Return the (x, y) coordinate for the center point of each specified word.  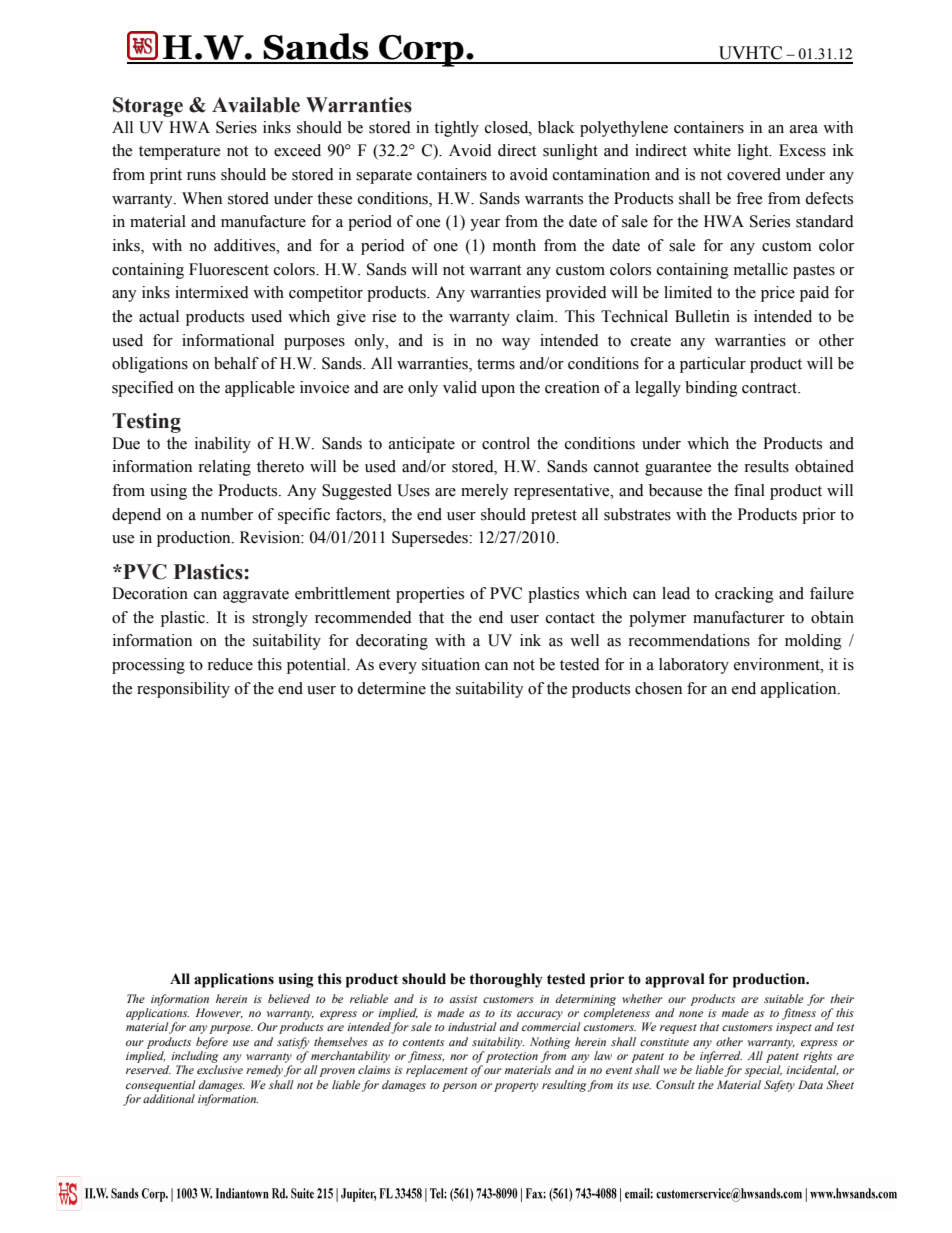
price (778, 294)
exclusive (220, 1069)
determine (391, 688)
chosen (658, 688)
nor (459, 1057)
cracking (744, 595)
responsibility (183, 690)
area (804, 129)
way (516, 344)
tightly (456, 129)
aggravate (256, 596)
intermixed (212, 292)
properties (430, 595)
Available (256, 105)
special (763, 1071)
